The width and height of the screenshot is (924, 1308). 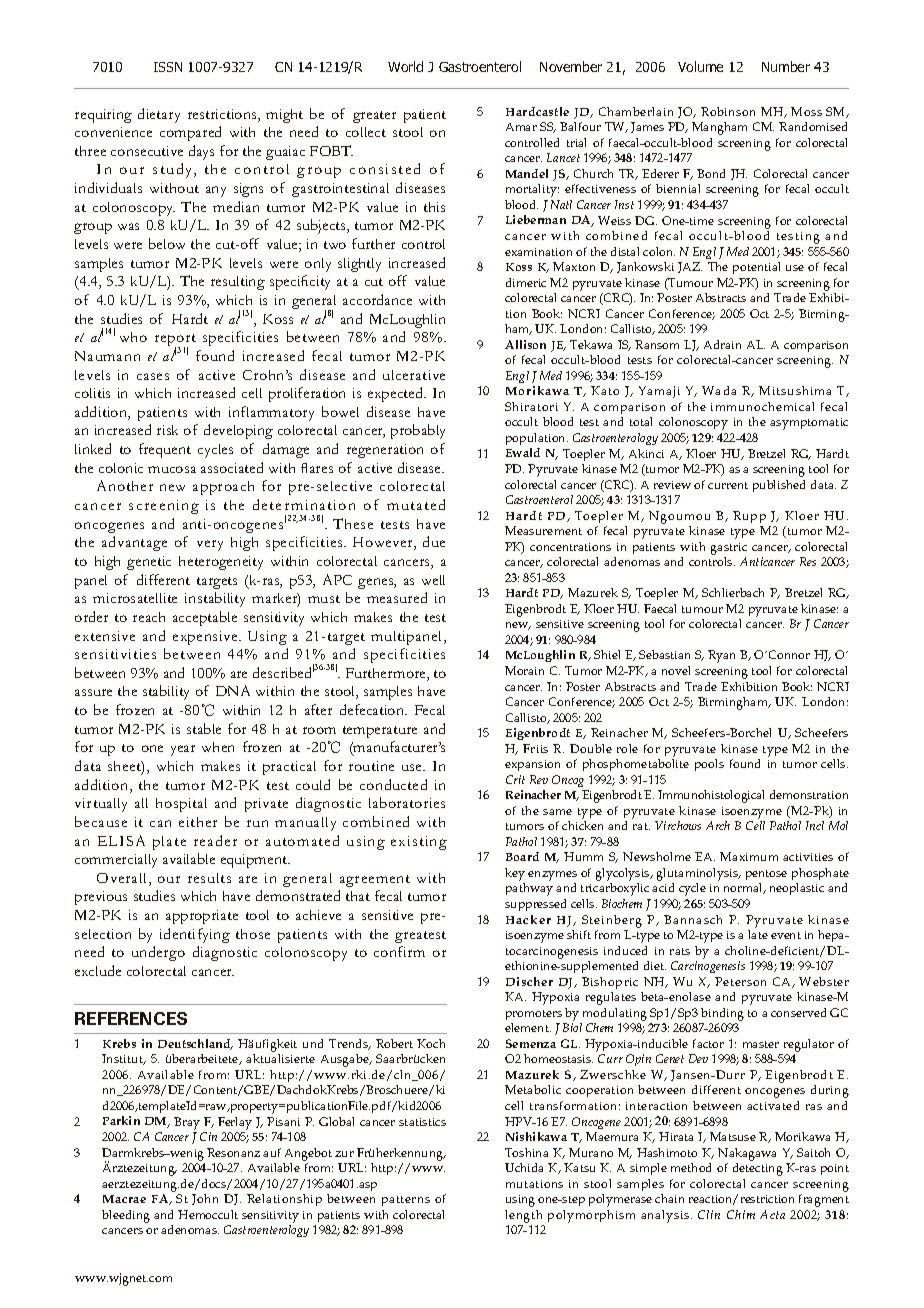 I want to click on Amar, so click(x=521, y=127).
